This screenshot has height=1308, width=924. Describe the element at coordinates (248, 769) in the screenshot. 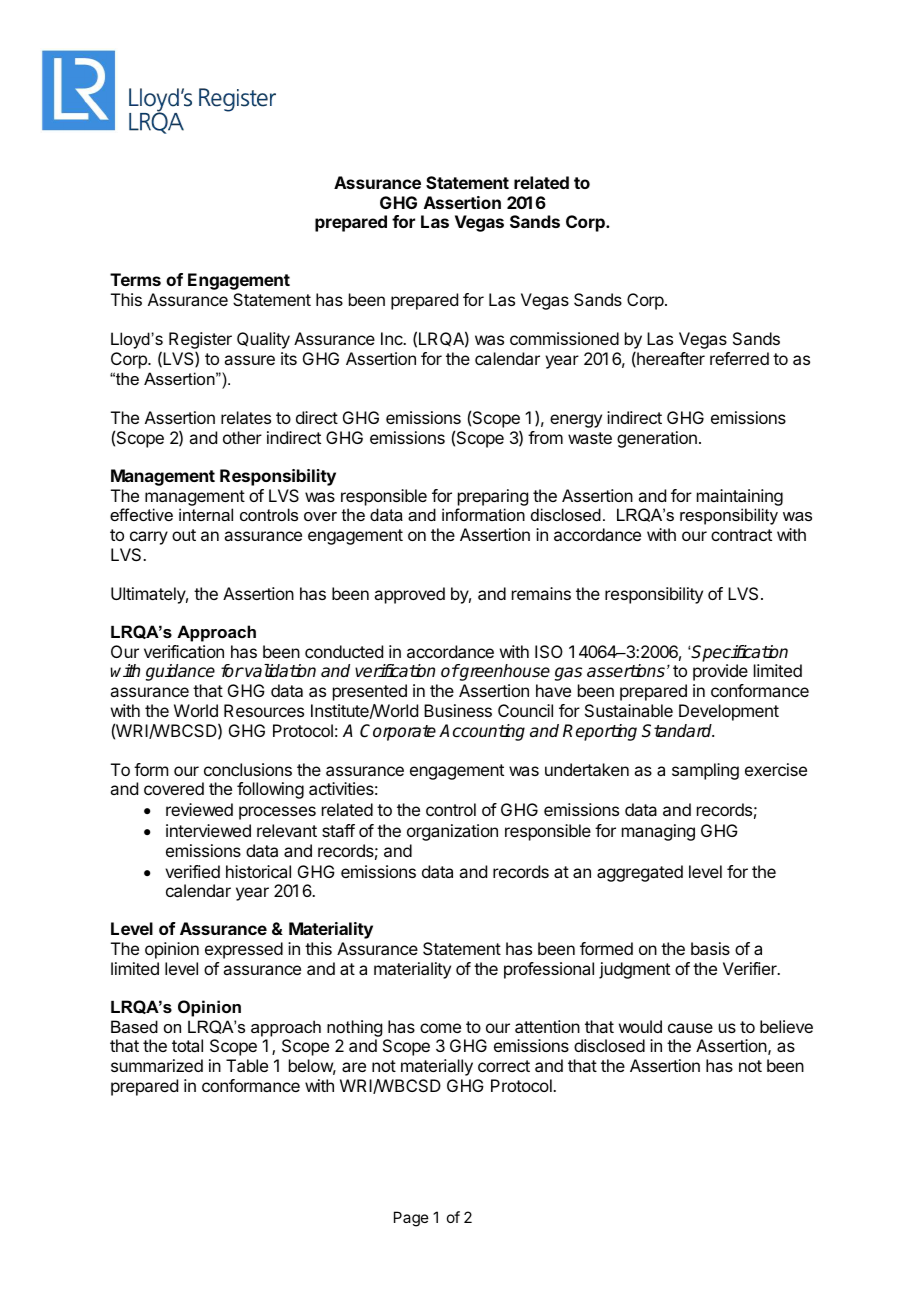

I see `conclusions` at that location.
